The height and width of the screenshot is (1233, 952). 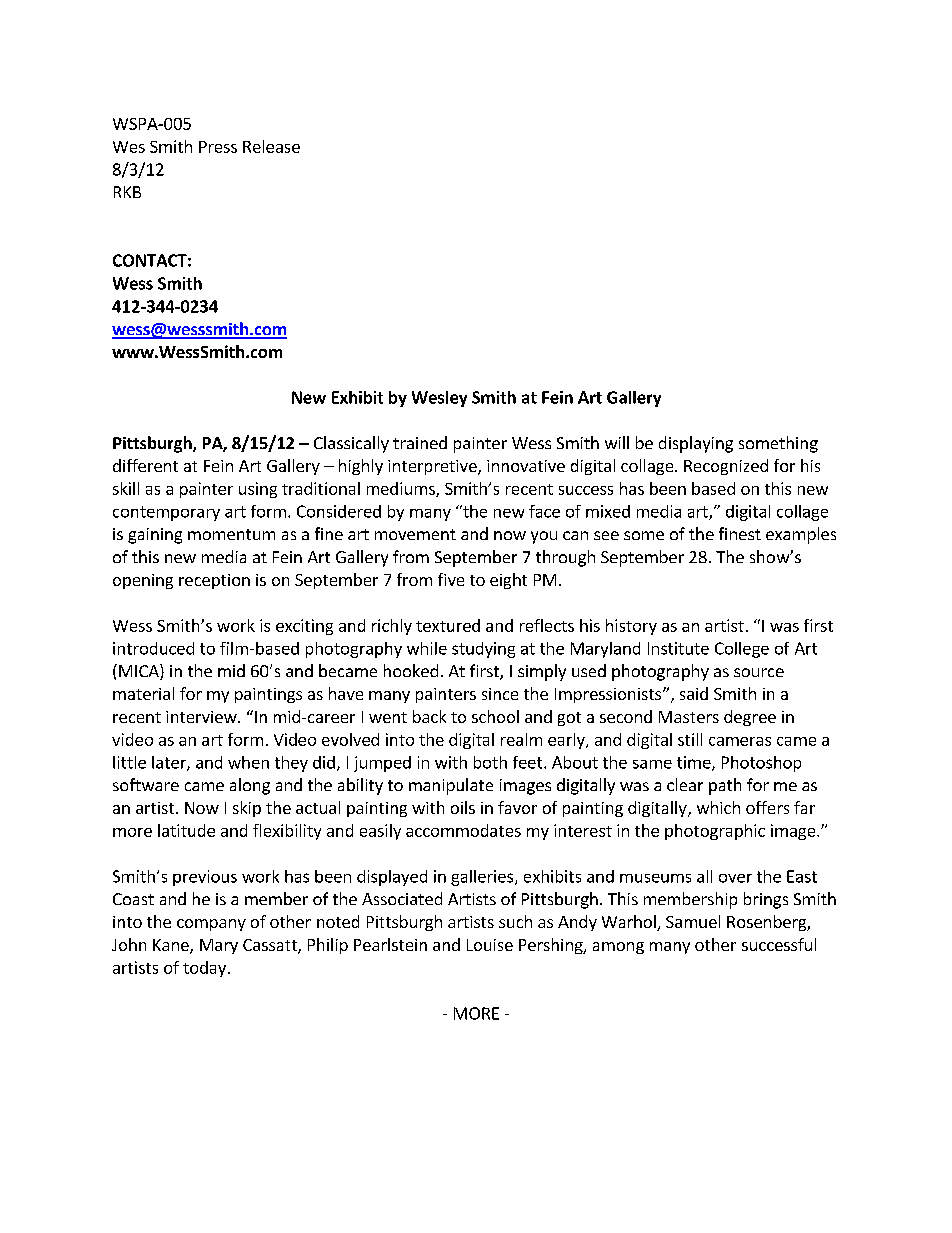 I want to click on examples, so click(x=801, y=535).
